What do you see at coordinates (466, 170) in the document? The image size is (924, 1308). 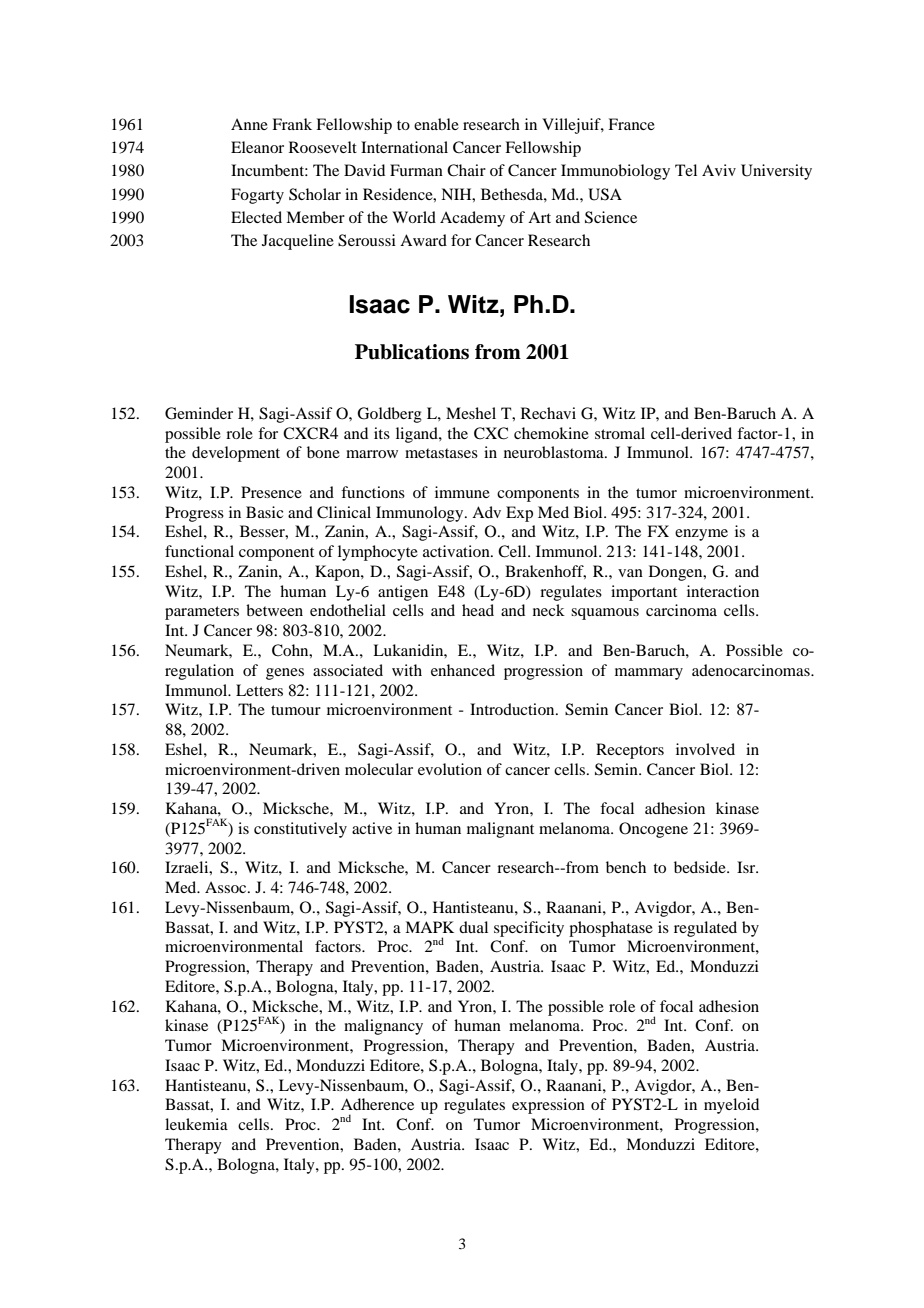 I see `Chair` at bounding box center [466, 170].
